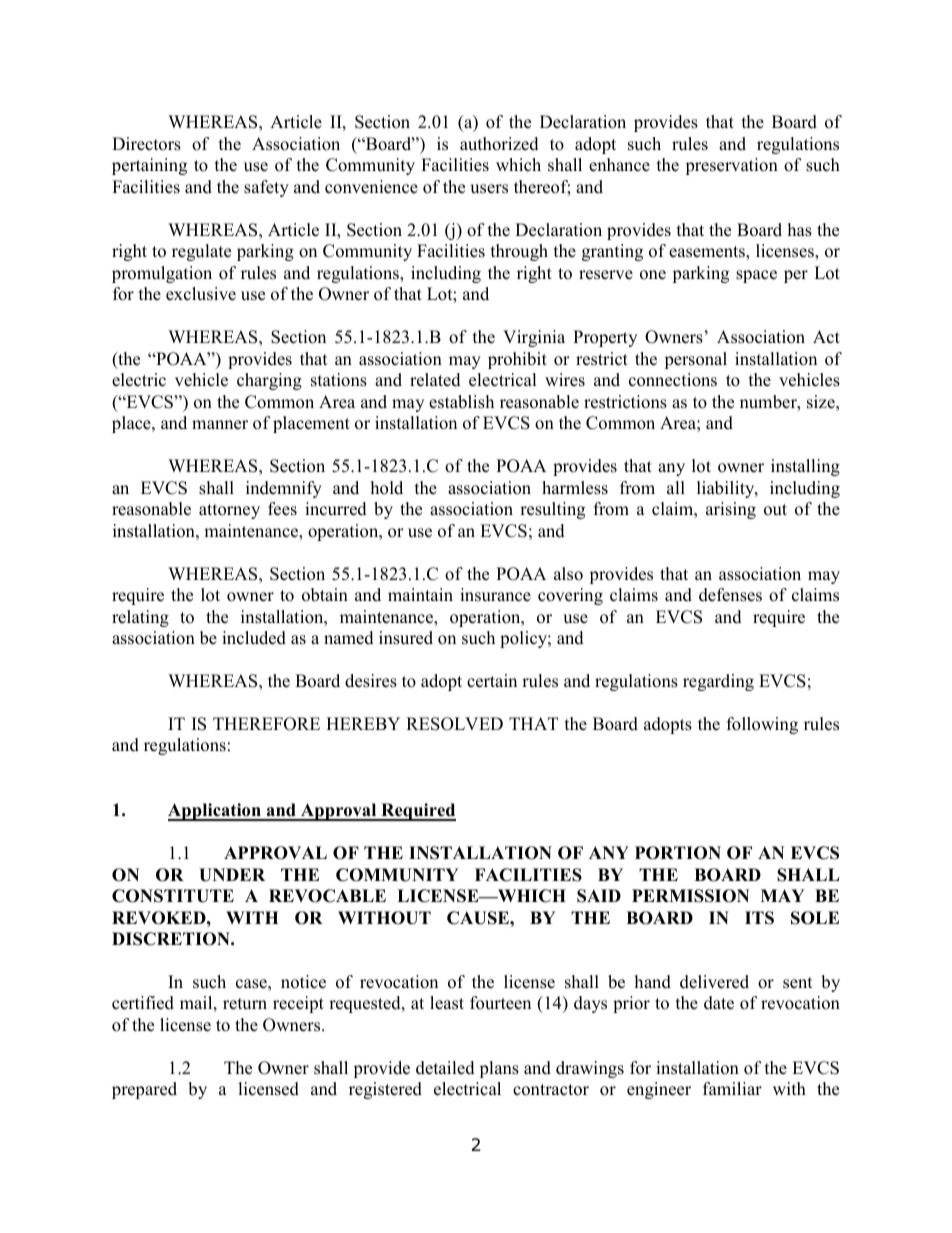 This screenshot has width=952, height=1233. Describe the element at coordinates (732, 166) in the screenshot. I see `preservation` at that location.
